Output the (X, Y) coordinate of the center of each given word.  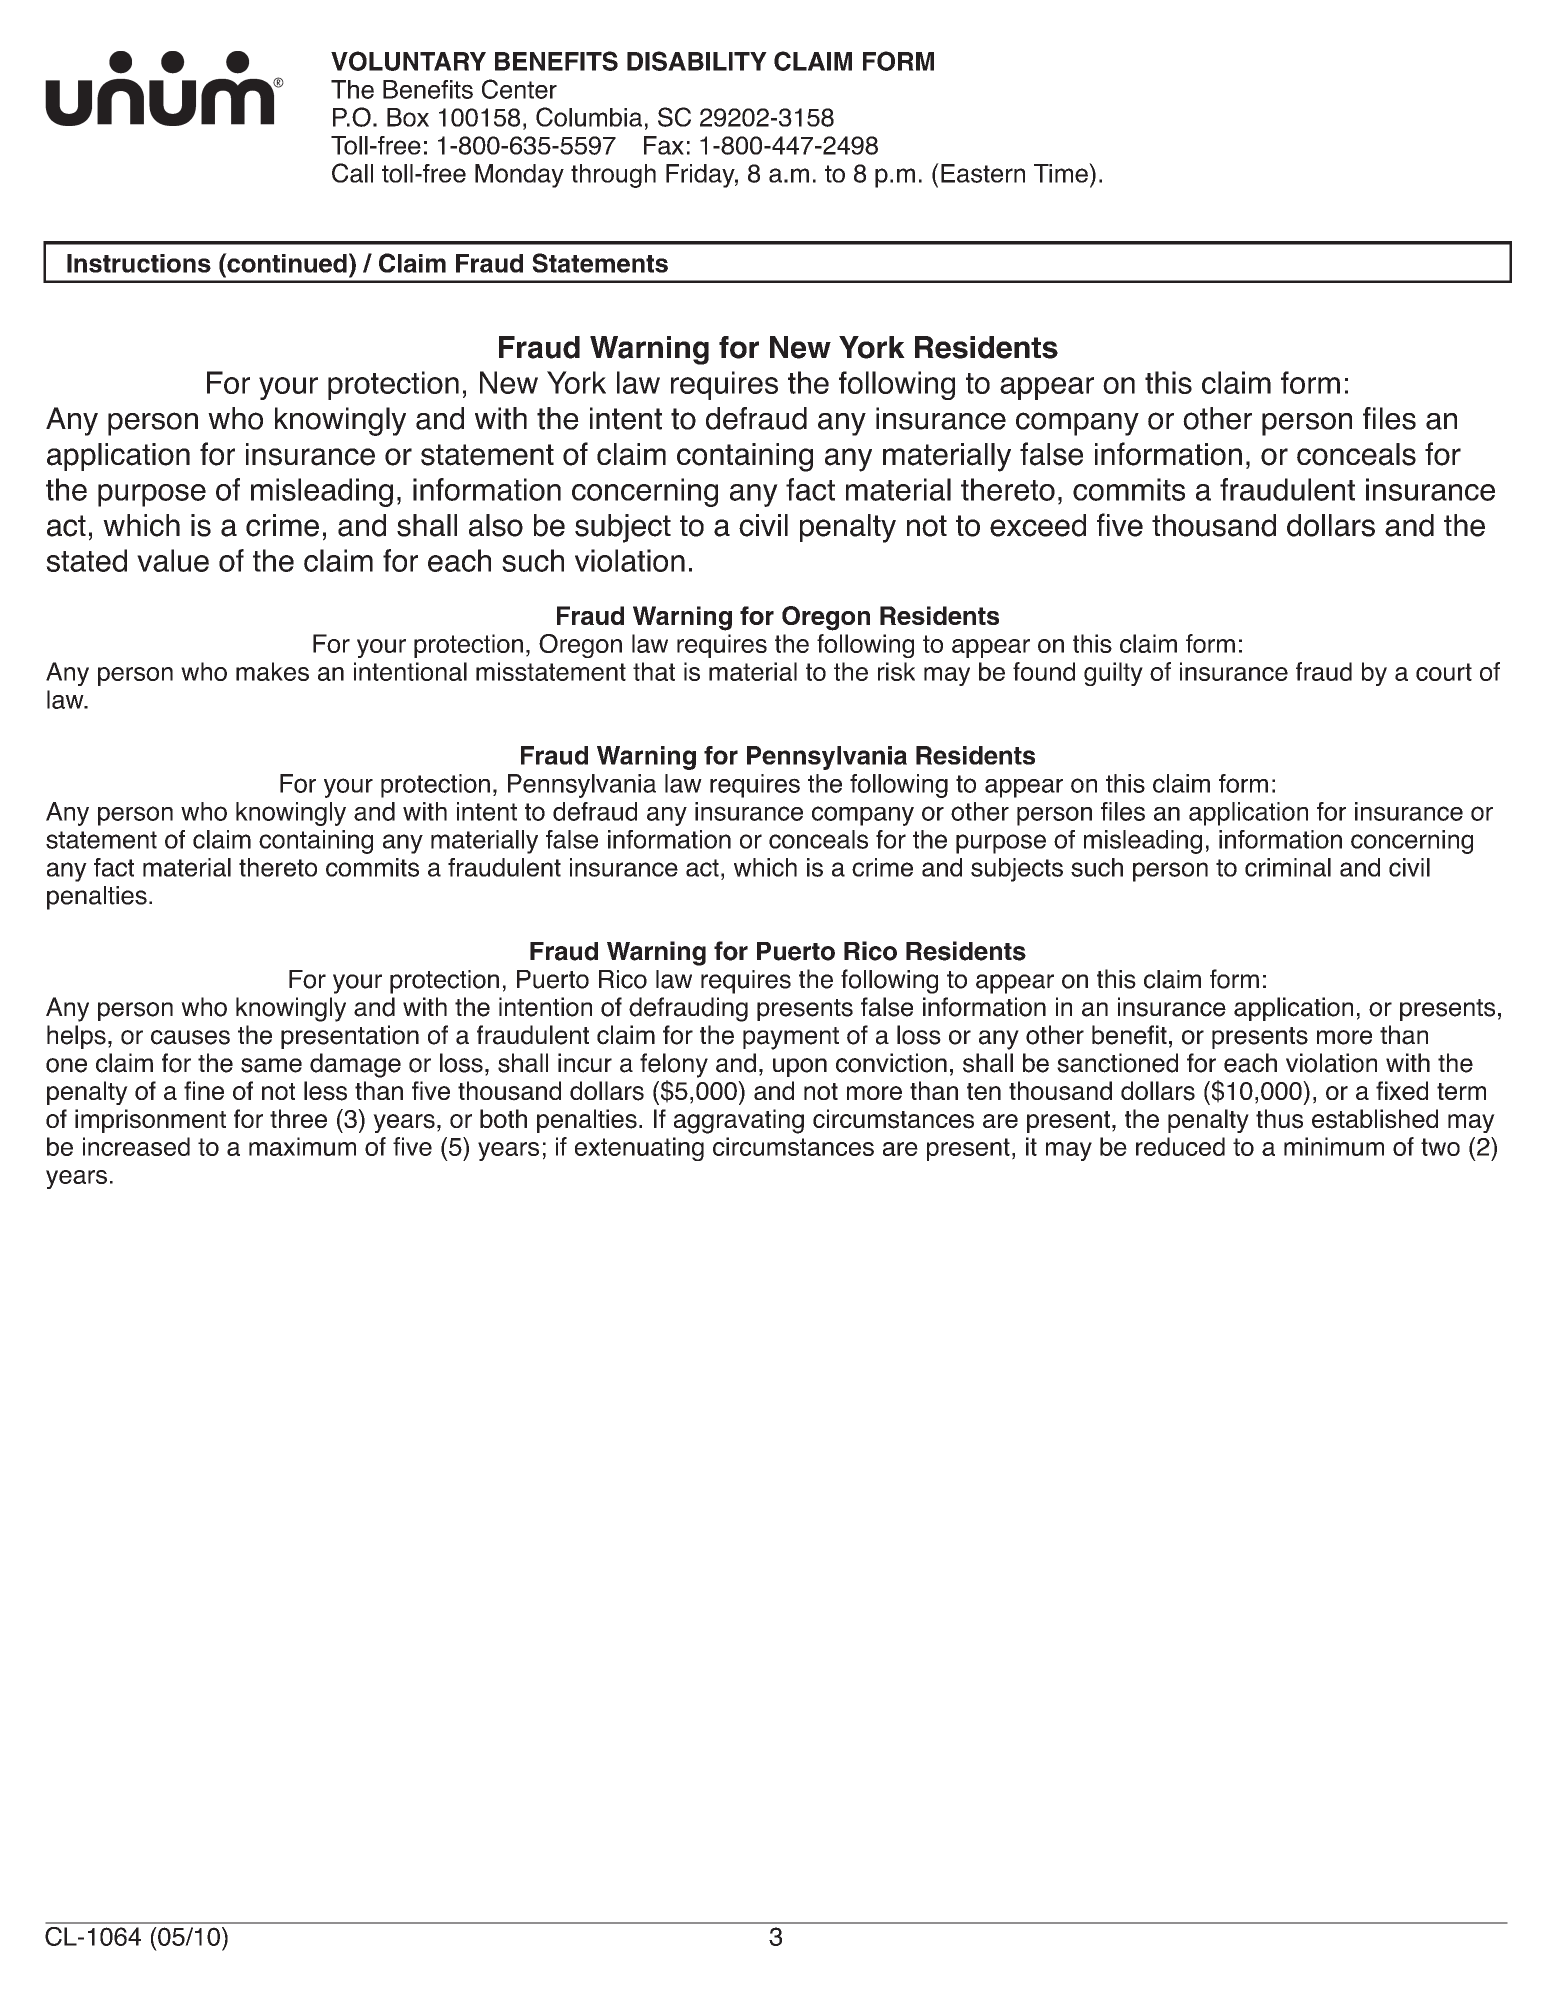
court (1444, 672)
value (173, 560)
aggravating (739, 1121)
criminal (1288, 867)
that (654, 671)
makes (272, 671)
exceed (1038, 525)
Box (408, 117)
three (298, 1118)
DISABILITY (697, 61)
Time (1062, 173)
